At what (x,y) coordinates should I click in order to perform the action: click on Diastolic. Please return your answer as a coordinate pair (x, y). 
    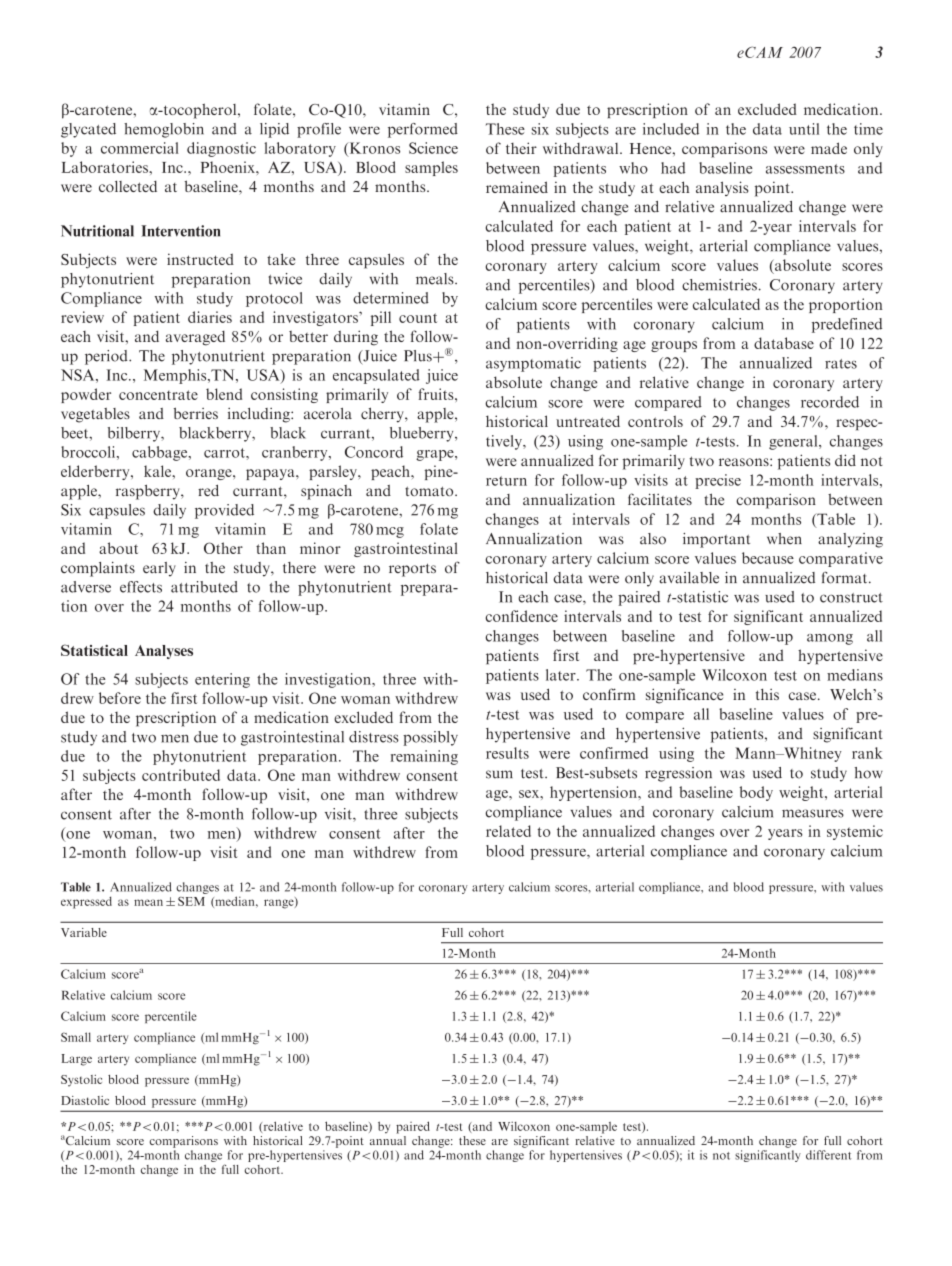
    Looking at the image, I should click on (85, 1100).
